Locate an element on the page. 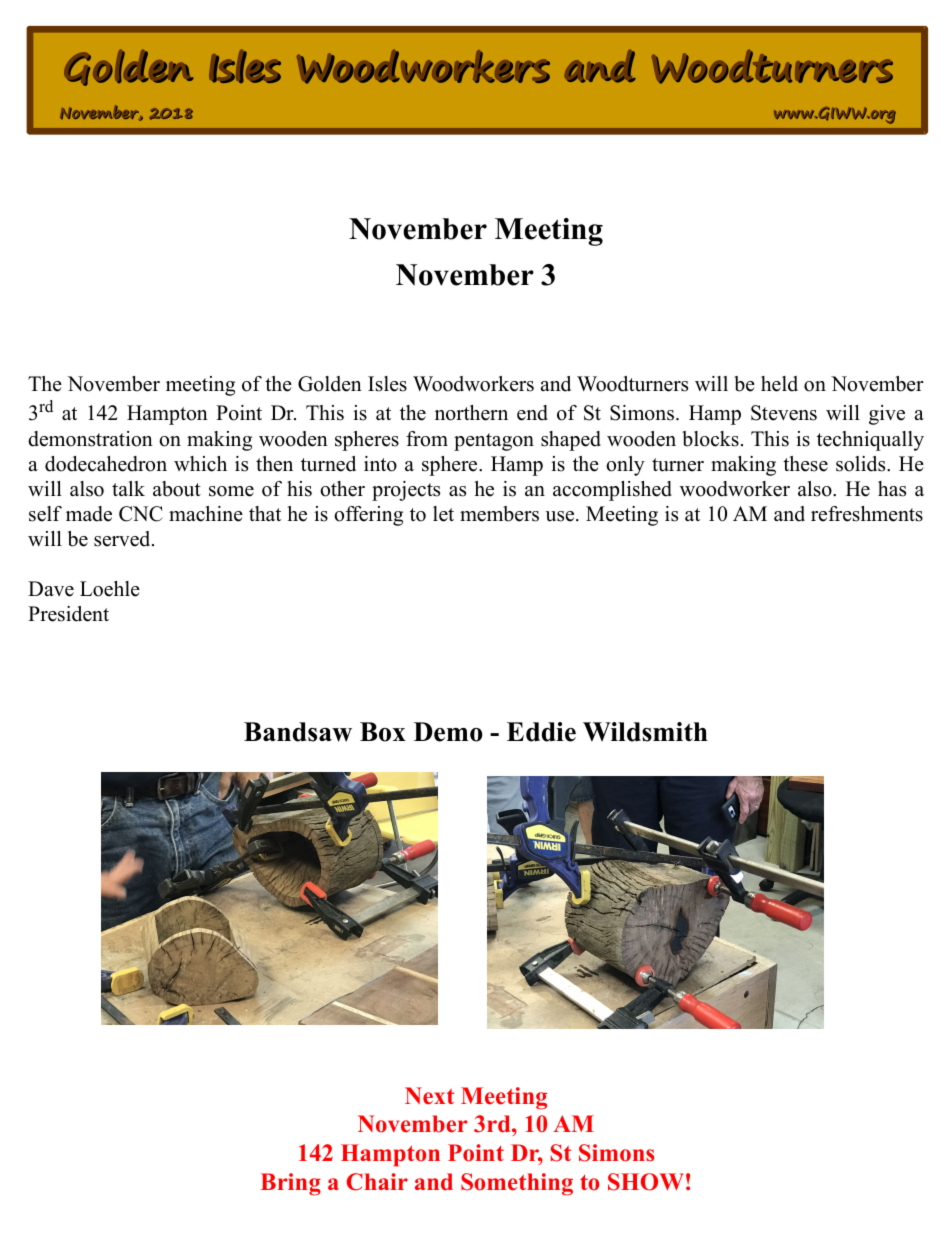  Eddie is located at coordinates (541, 732).
